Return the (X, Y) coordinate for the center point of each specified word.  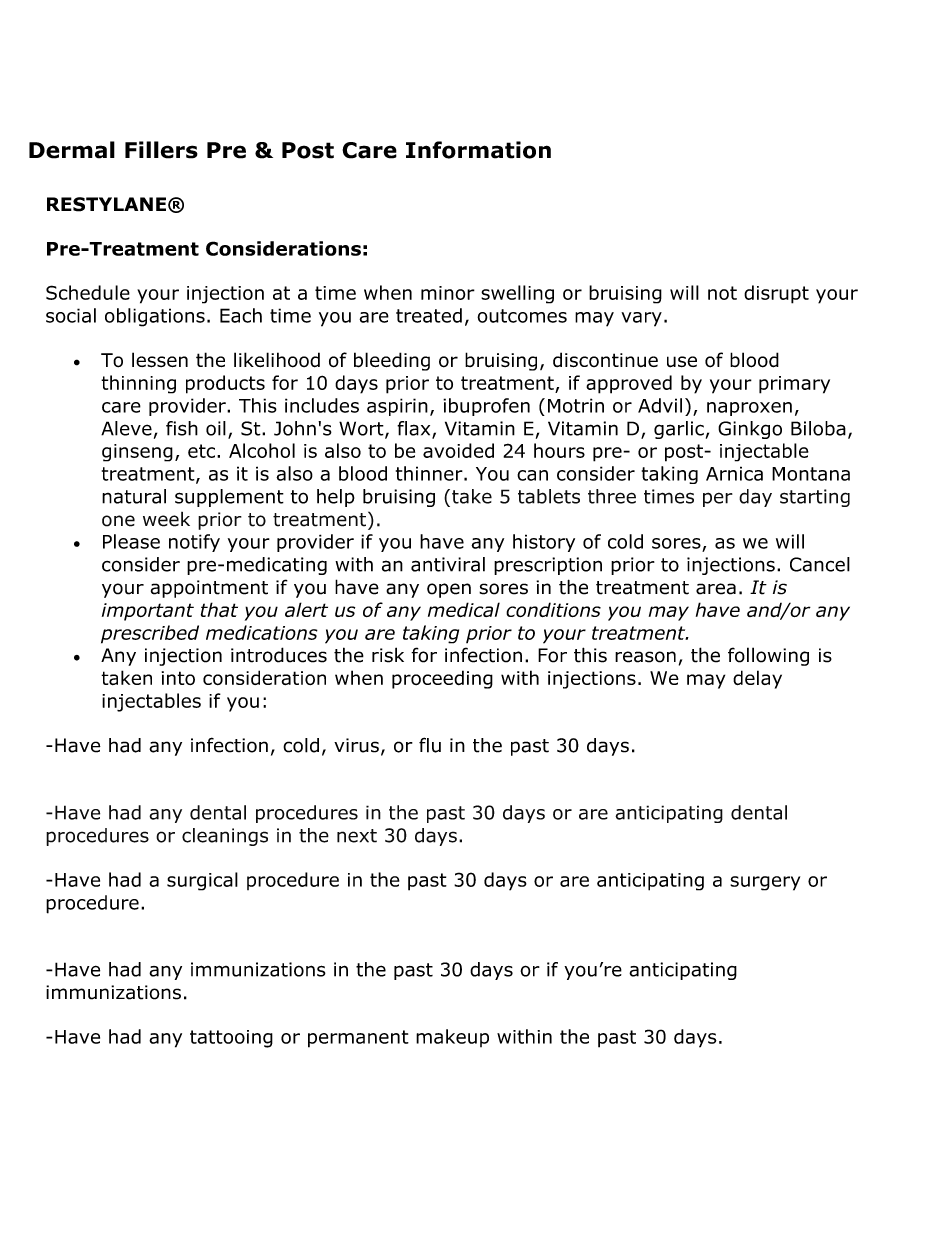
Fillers (161, 150)
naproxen (749, 409)
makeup (452, 1038)
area (716, 589)
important (148, 612)
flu (430, 745)
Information (478, 150)
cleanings (225, 837)
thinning (138, 384)
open (449, 590)
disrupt (776, 294)
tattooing (231, 1039)
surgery (765, 883)
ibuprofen (486, 407)
